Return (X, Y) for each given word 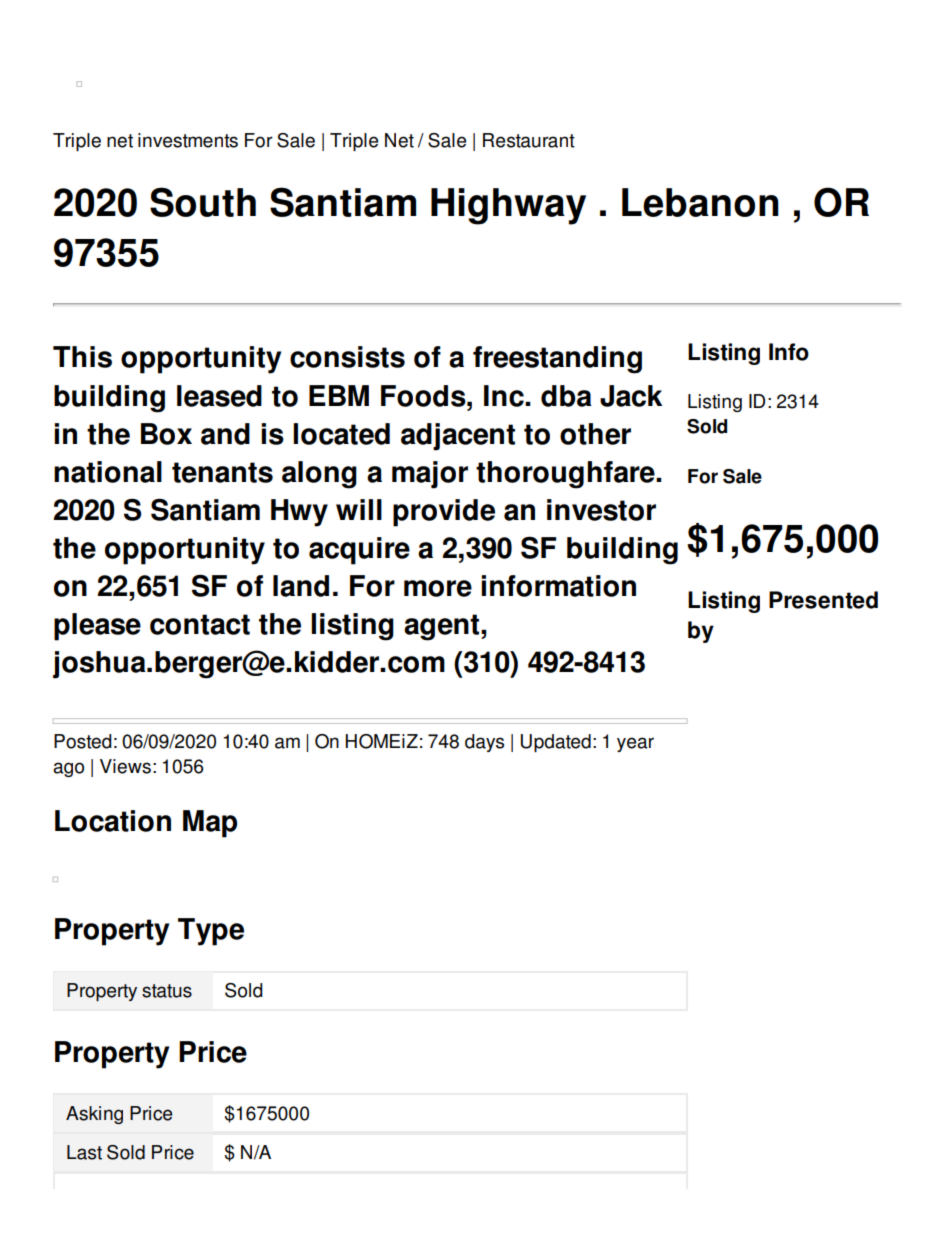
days (484, 743)
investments (188, 140)
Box (166, 434)
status (167, 991)
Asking (94, 1115)
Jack (631, 396)
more (438, 588)
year (635, 744)
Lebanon (700, 202)
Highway (508, 206)
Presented (823, 600)
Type (211, 932)
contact (200, 624)
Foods (424, 396)
